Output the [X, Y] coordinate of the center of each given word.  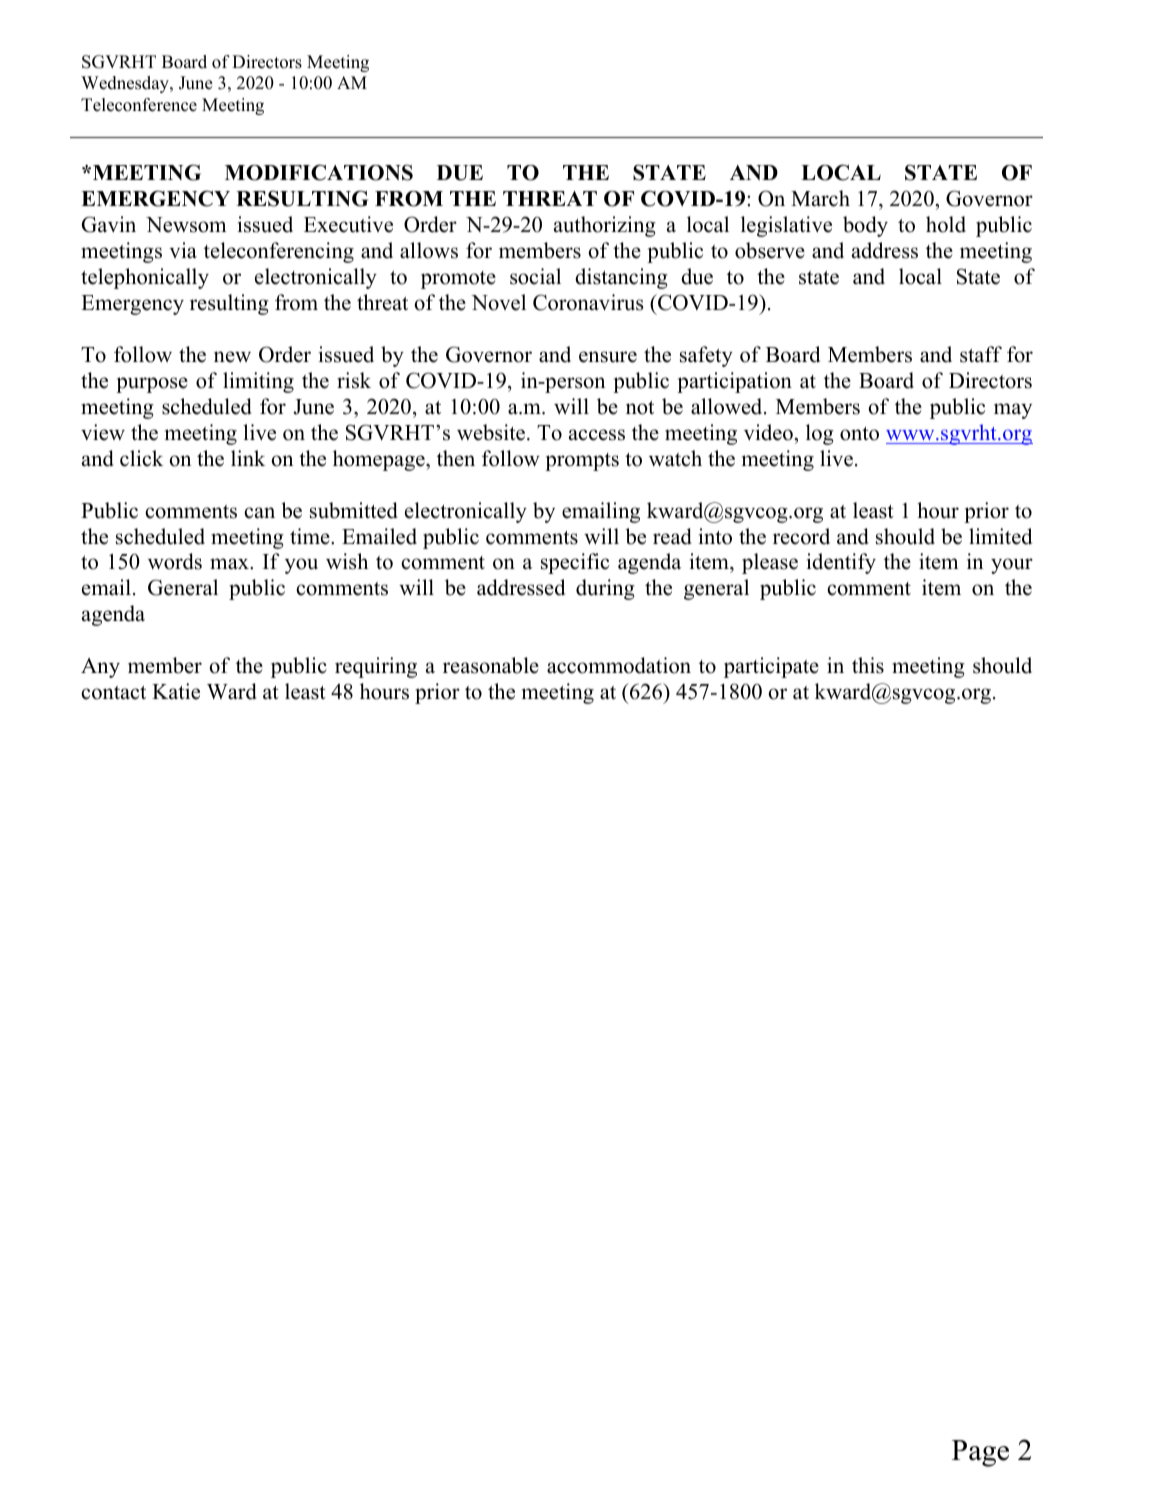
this [868, 665]
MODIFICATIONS [319, 172]
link [248, 458]
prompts [582, 462]
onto [859, 434]
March [820, 198]
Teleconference [139, 105]
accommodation [619, 665]
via [183, 250]
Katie [176, 691]
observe [770, 250]
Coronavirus [588, 302]
